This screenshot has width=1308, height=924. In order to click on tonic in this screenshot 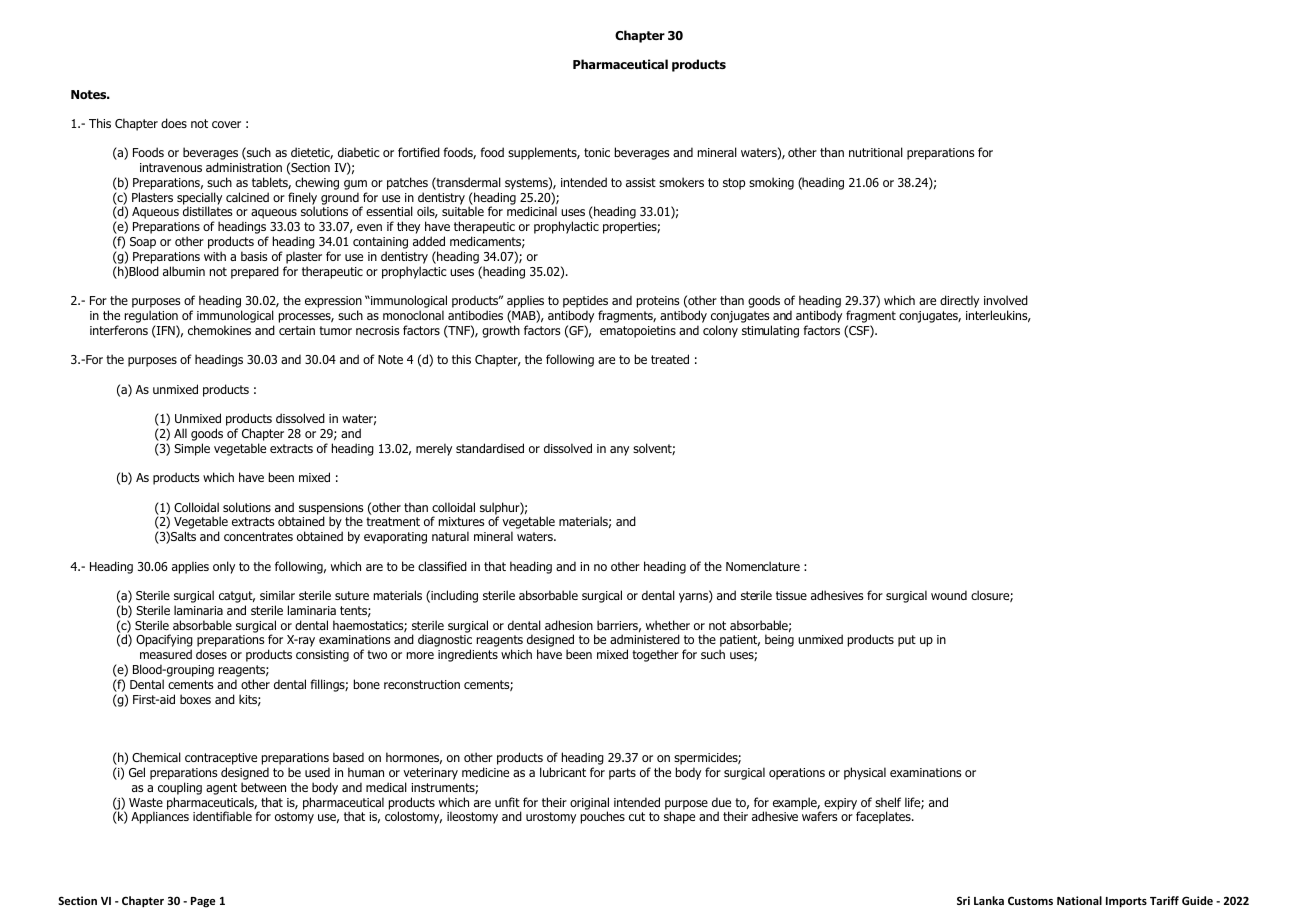, I will do `click(597, 152)`.
